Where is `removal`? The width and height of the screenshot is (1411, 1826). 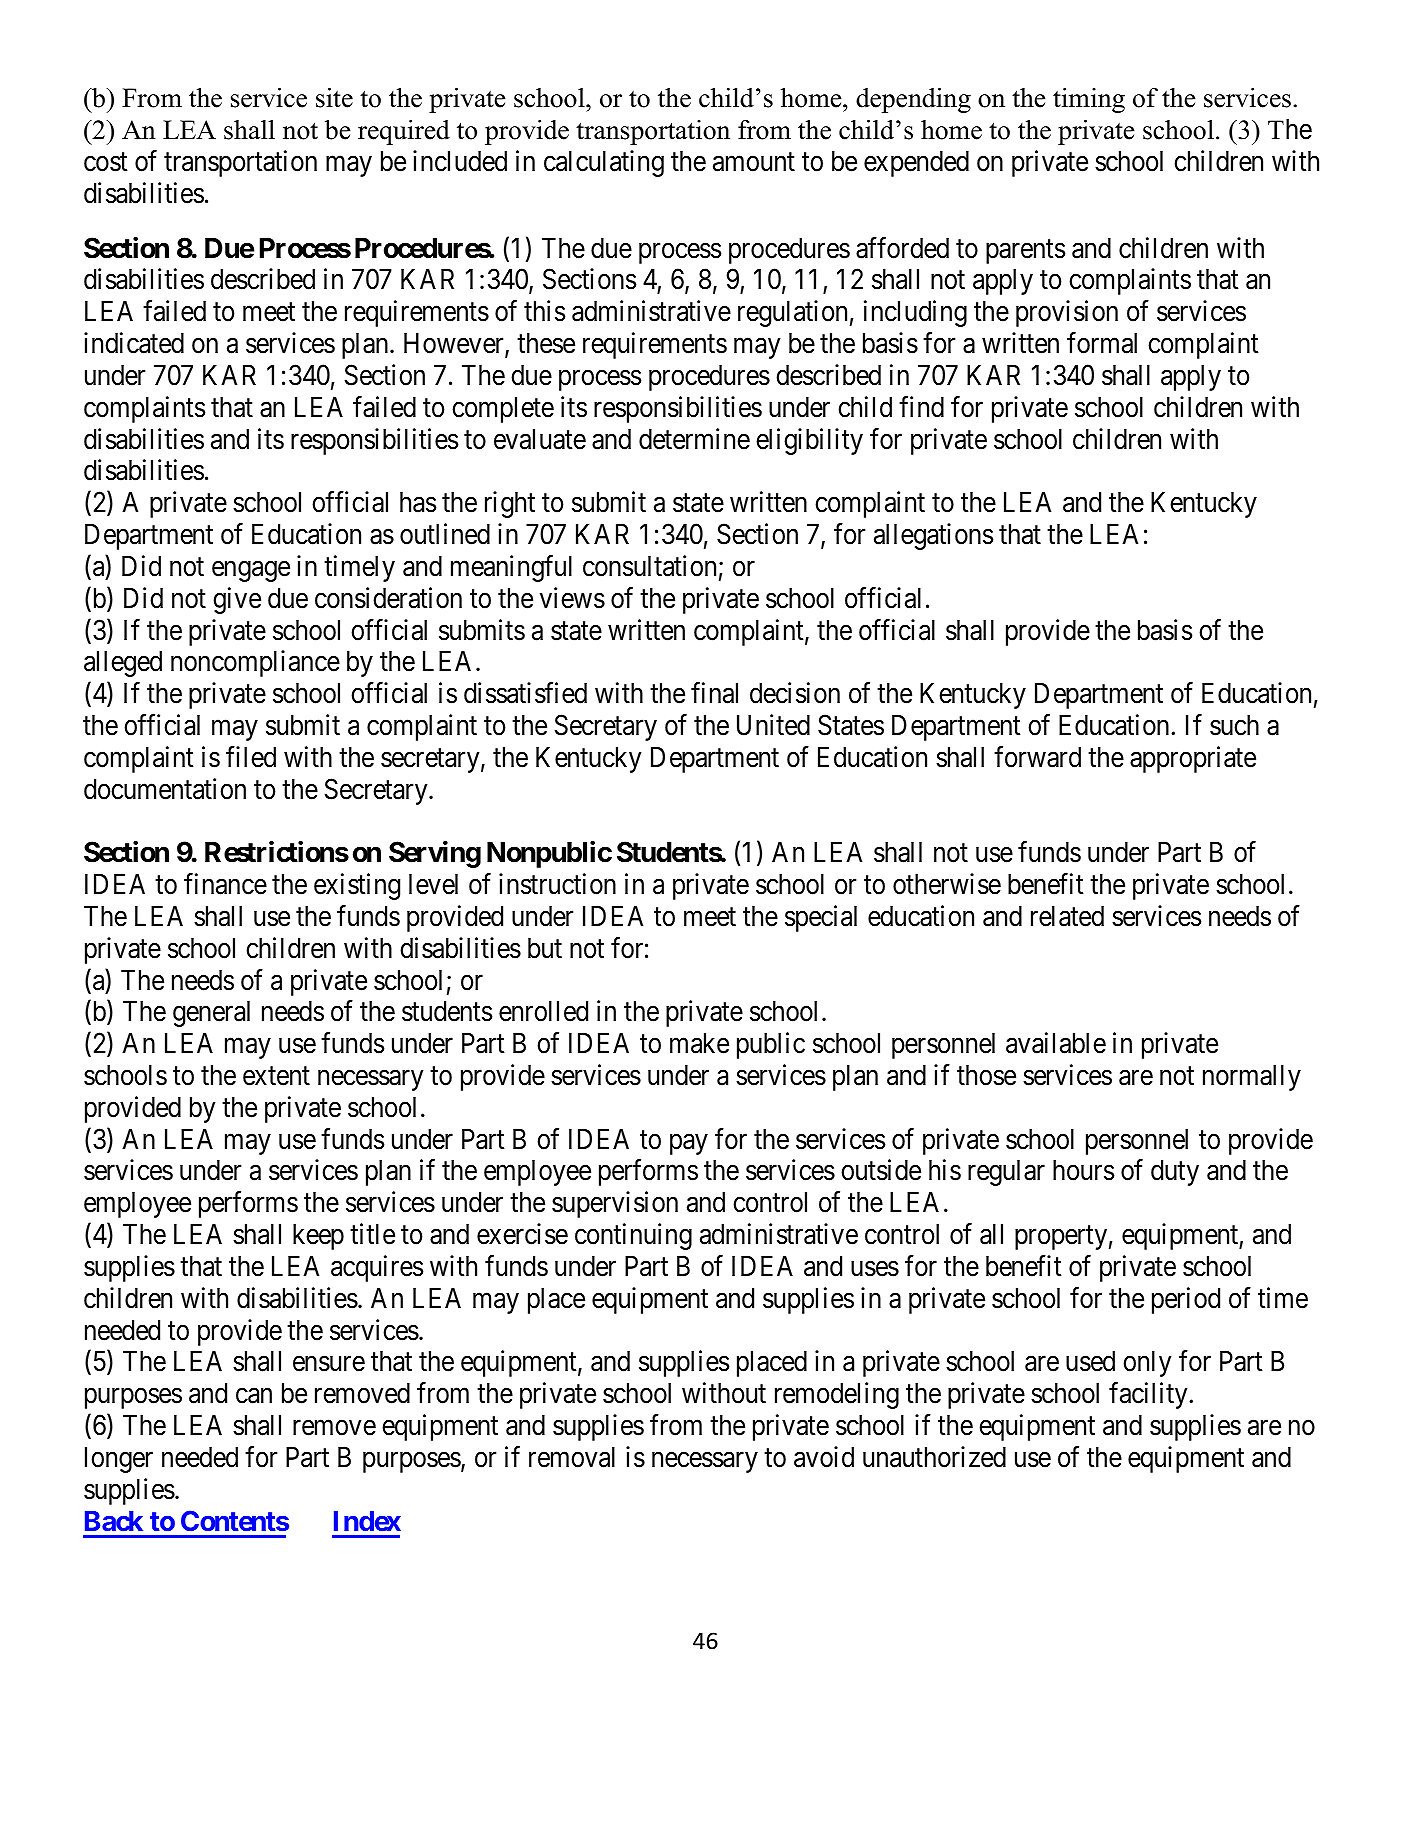
removal is located at coordinates (572, 1457).
